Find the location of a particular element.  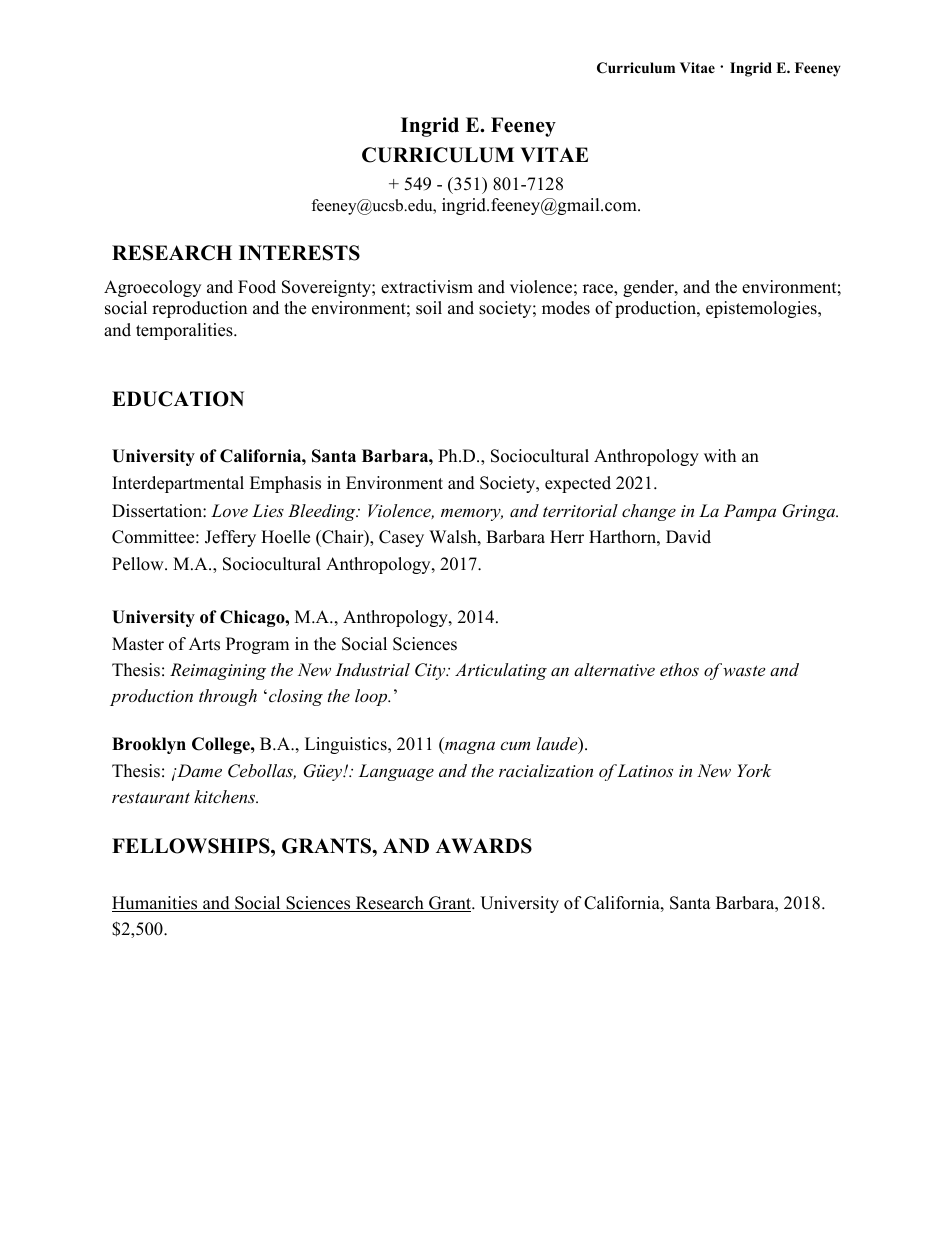

City is located at coordinates (431, 671).
